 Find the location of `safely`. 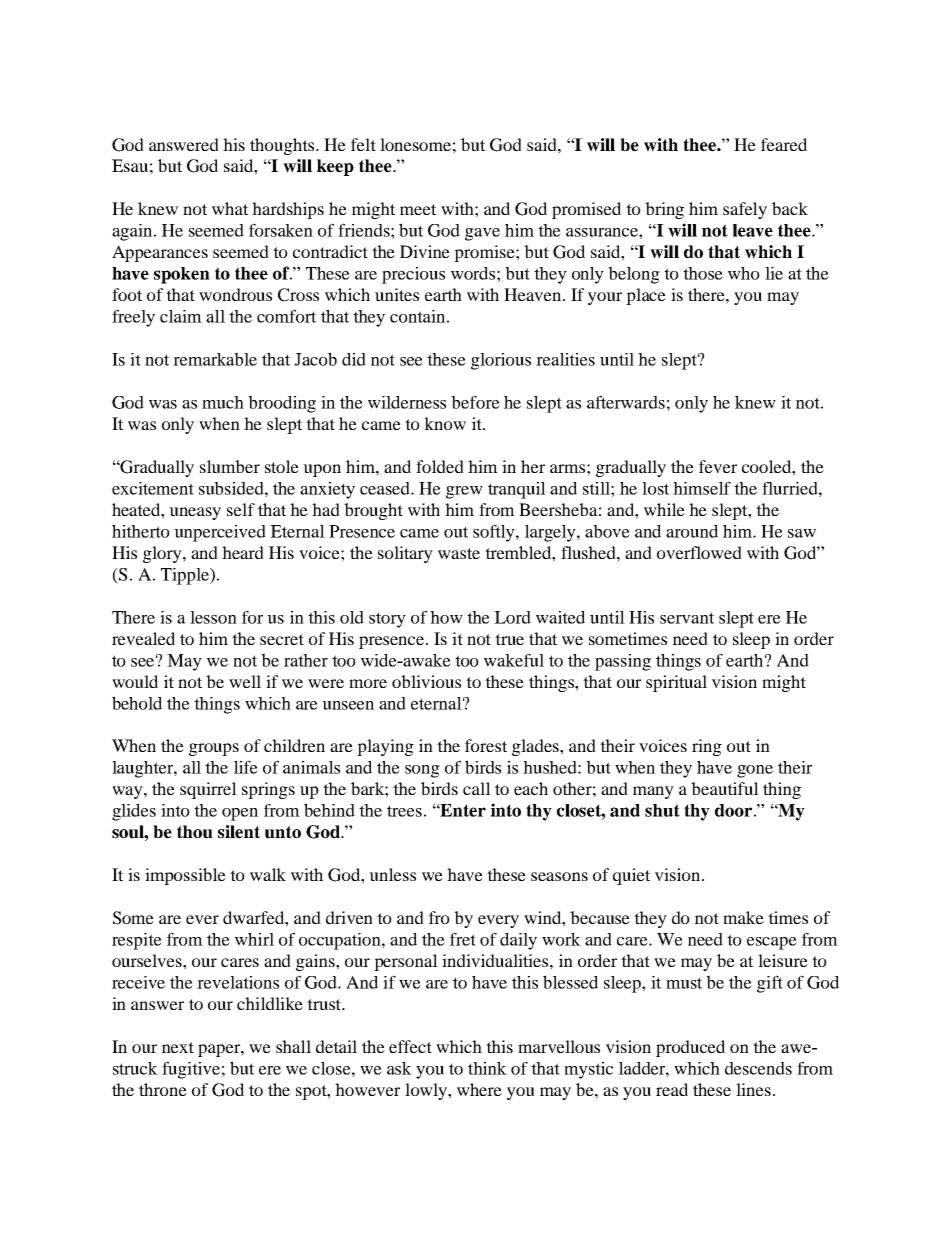

safely is located at coordinates (745, 210).
